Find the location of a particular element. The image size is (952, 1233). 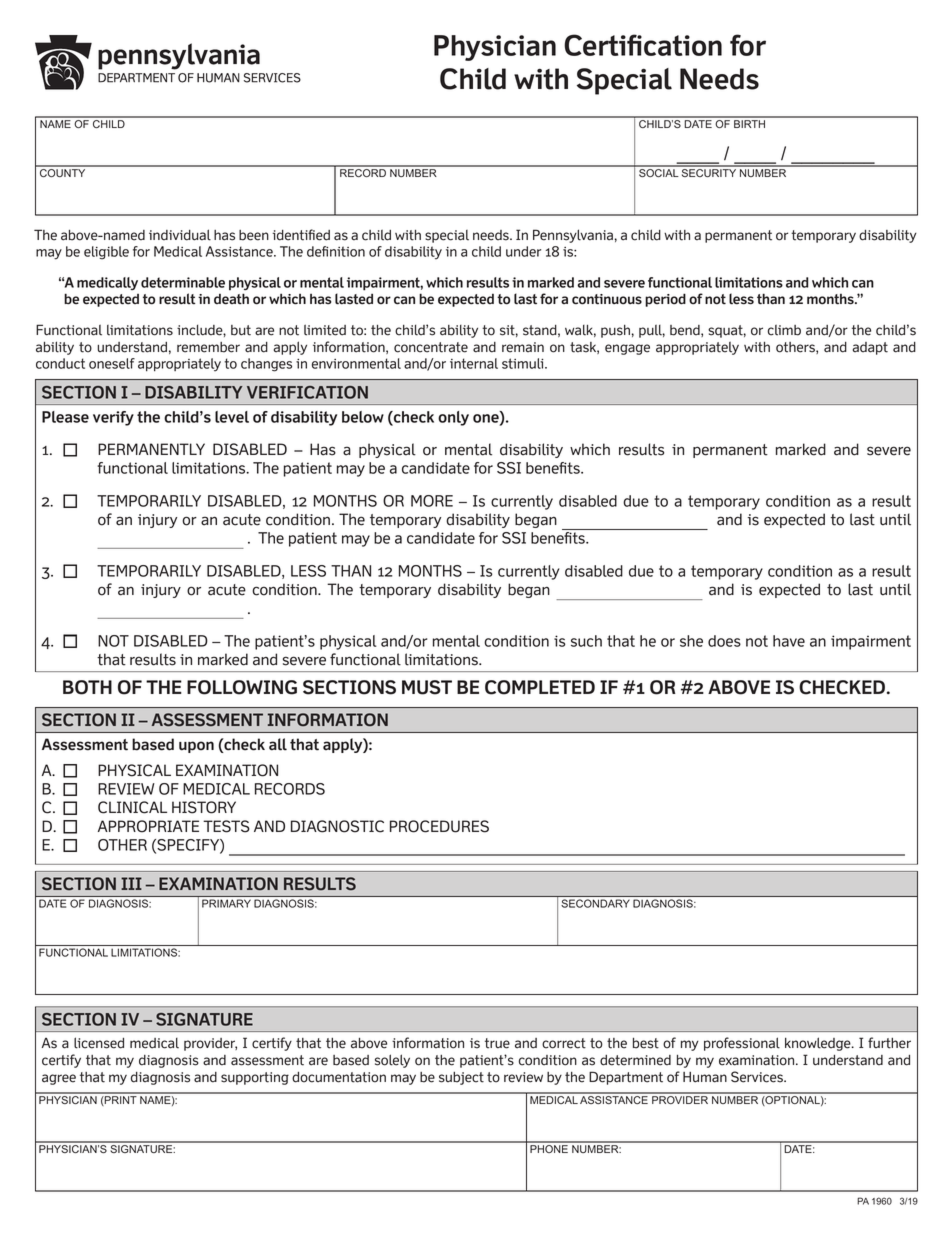

have is located at coordinates (789, 641).
